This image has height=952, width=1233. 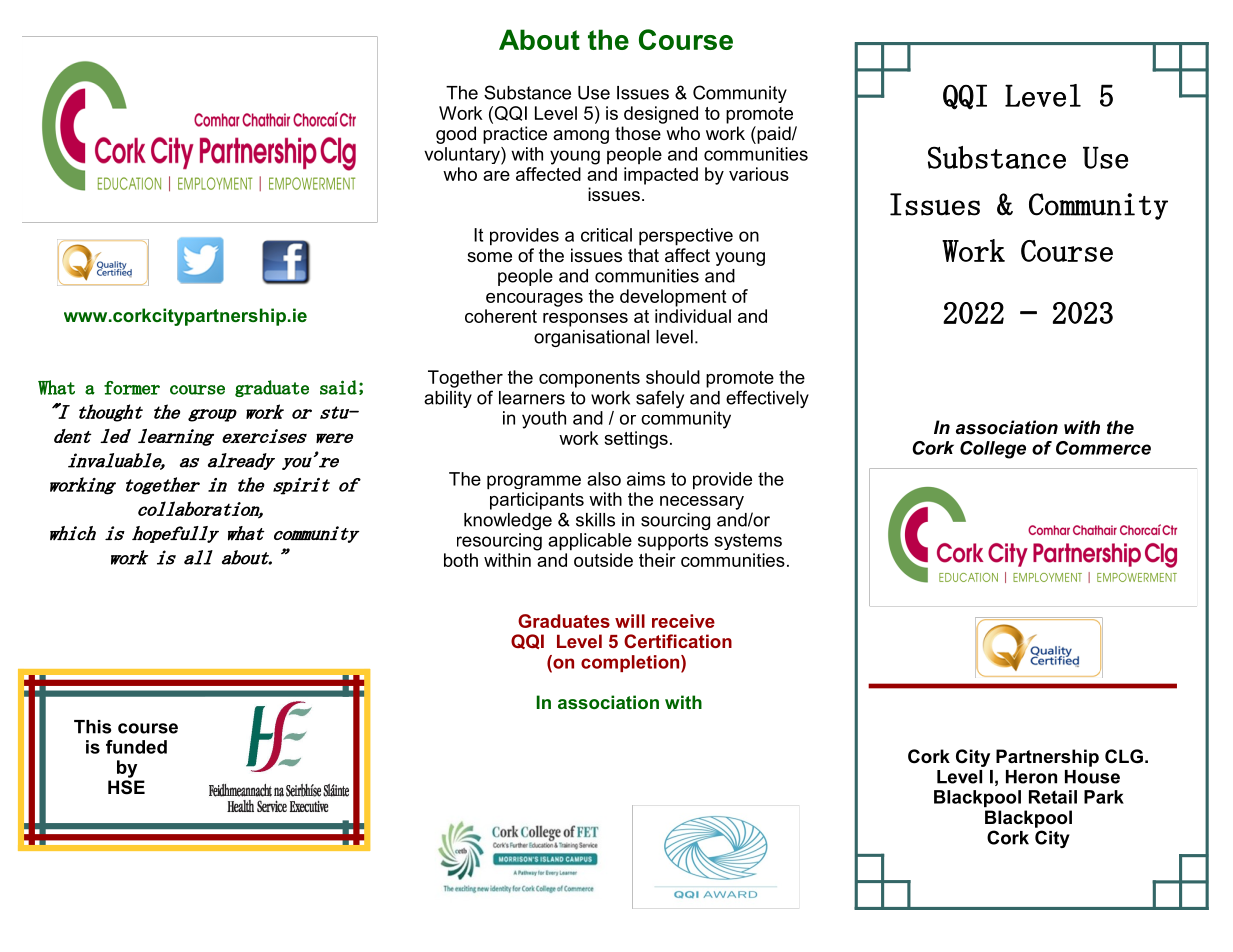 I want to click on said, so click(x=338, y=387).
